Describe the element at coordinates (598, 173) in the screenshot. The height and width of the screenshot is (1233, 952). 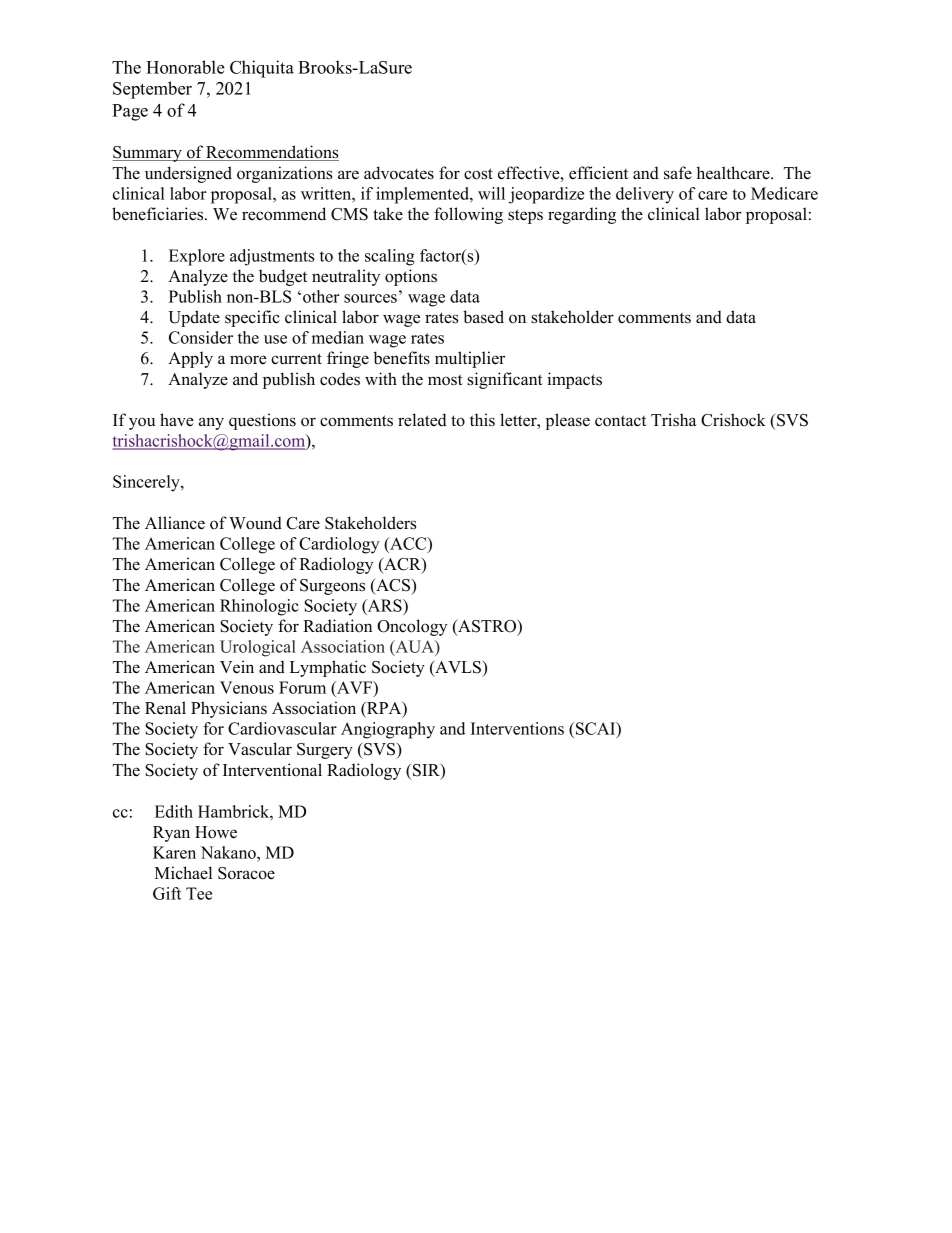
I see `efficient` at that location.
